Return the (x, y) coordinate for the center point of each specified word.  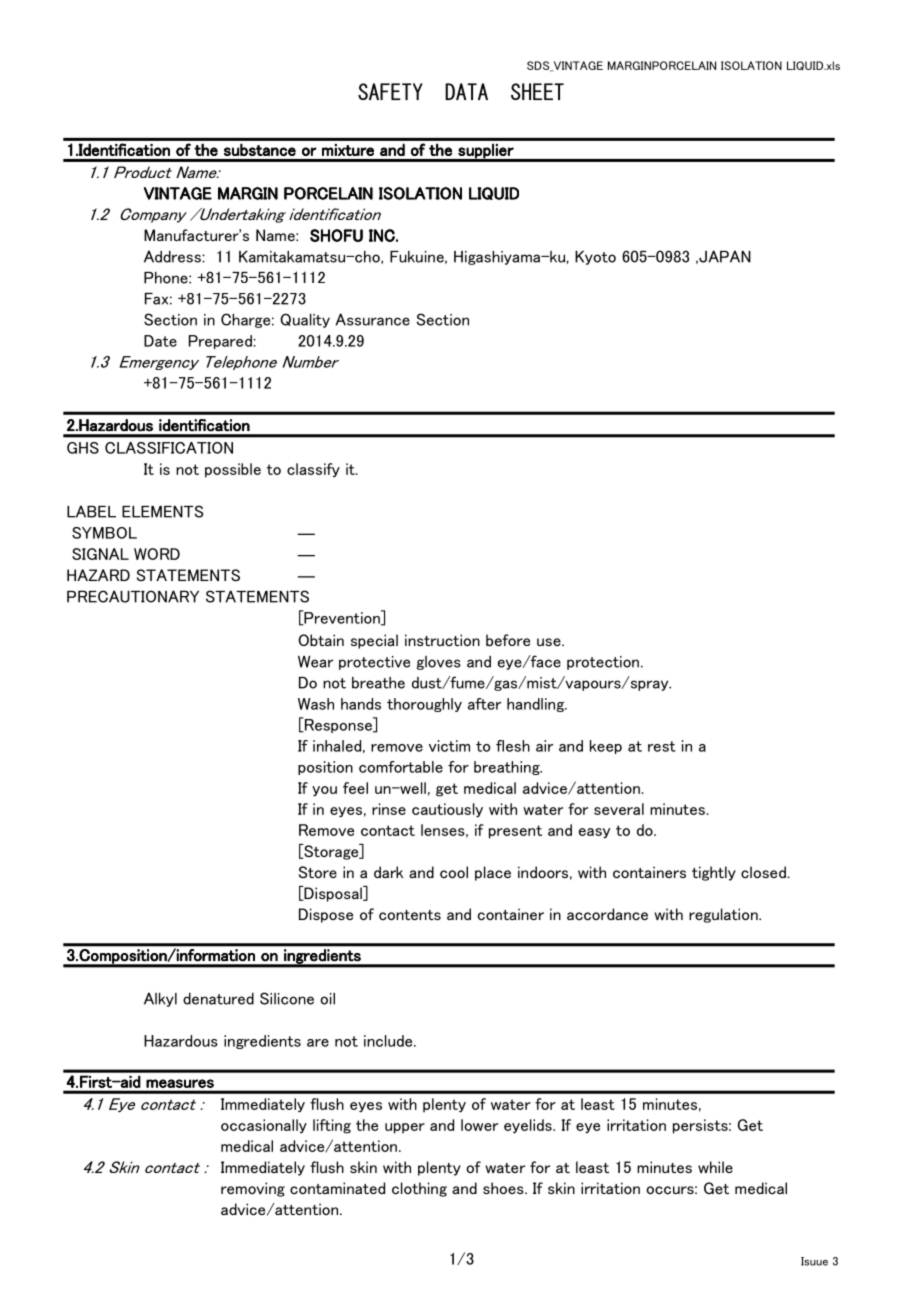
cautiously (447, 810)
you (324, 791)
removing (253, 1189)
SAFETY (390, 91)
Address (173, 256)
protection (603, 663)
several (619, 809)
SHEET (537, 91)
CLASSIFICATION (169, 448)
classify (313, 470)
